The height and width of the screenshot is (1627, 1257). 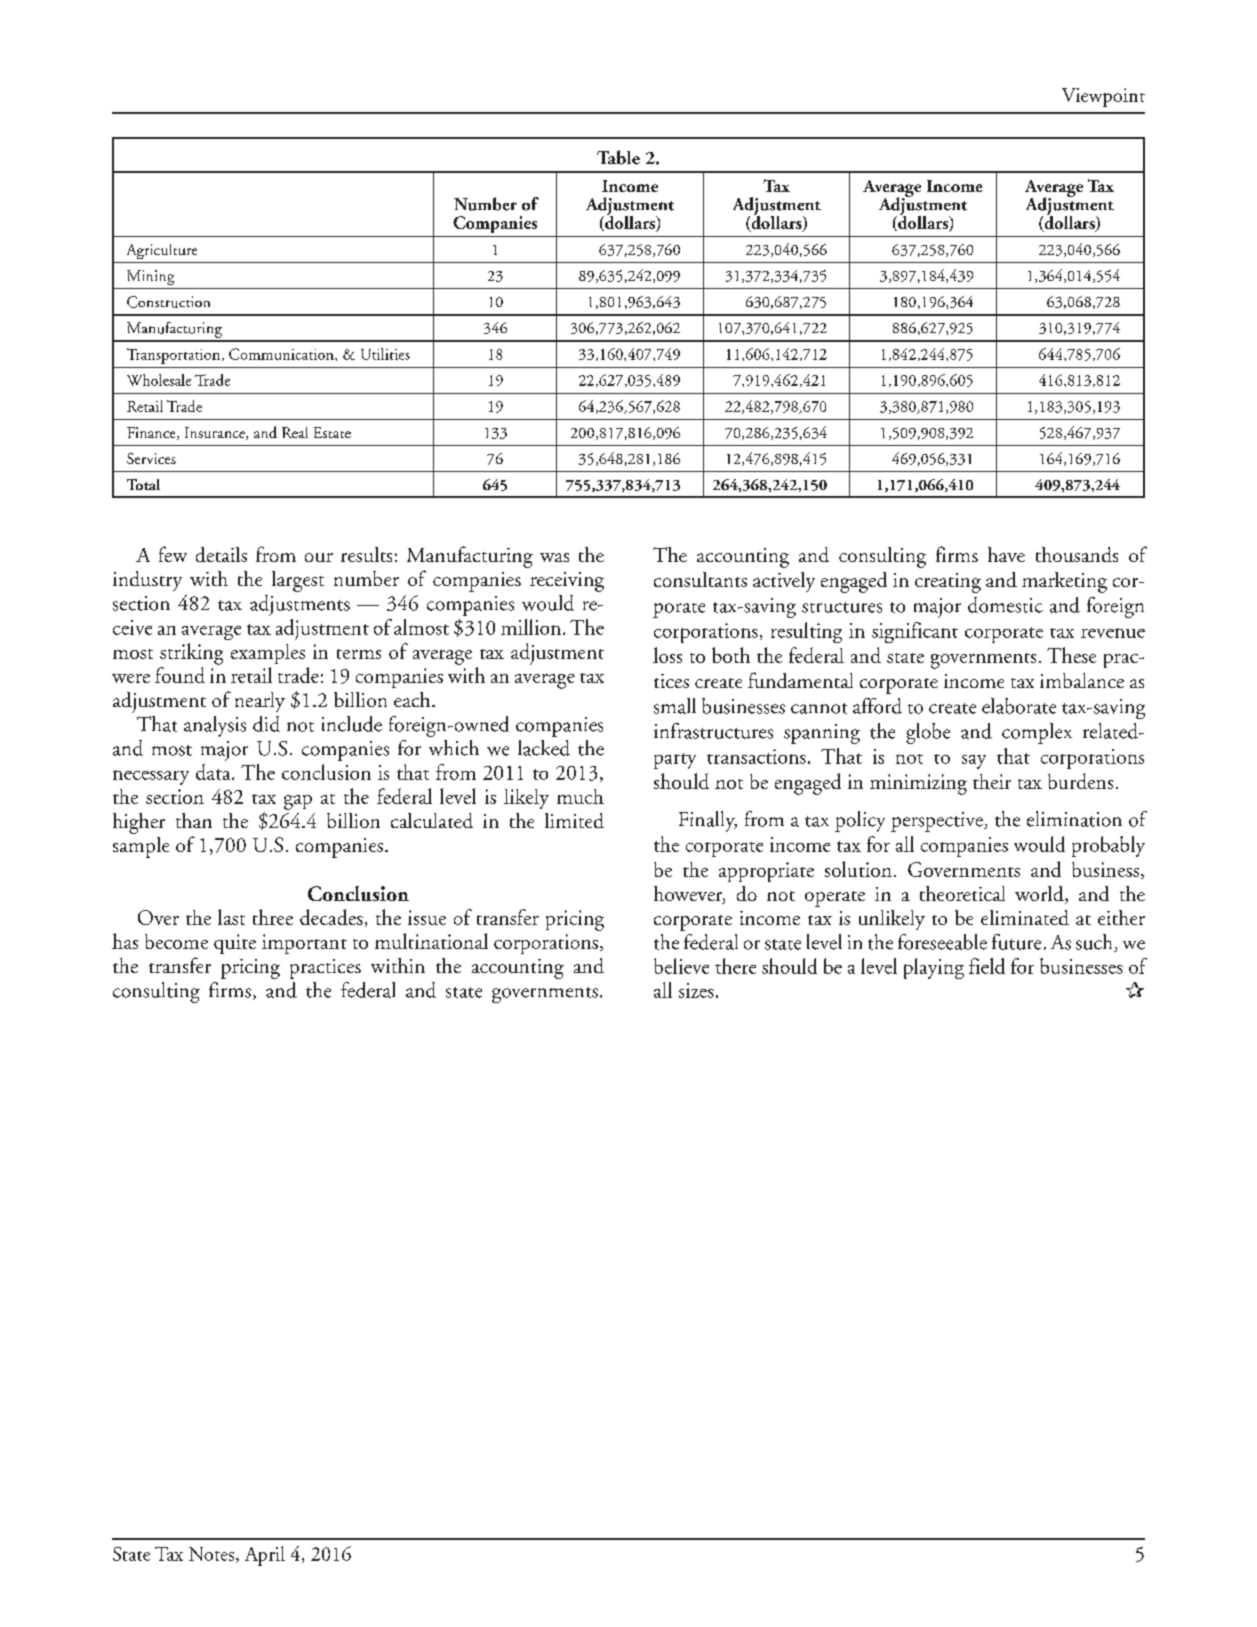 What do you see at coordinates (162, 251) in the screenshot?
I see `Agriculture` at bounding box center [162, 251].
